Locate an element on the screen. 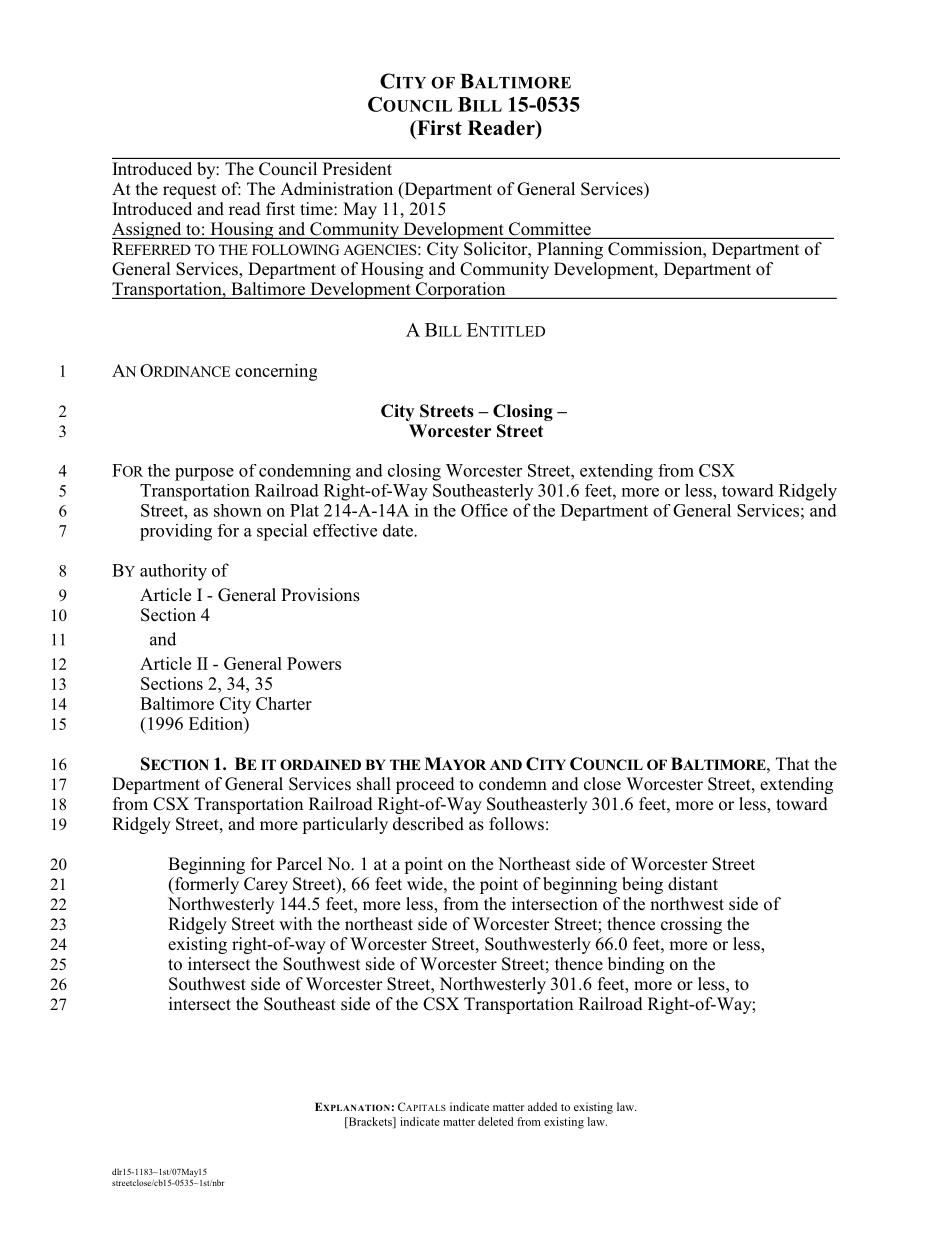 The image size is (952, 1233). date is located at coordinates (399, 530).
